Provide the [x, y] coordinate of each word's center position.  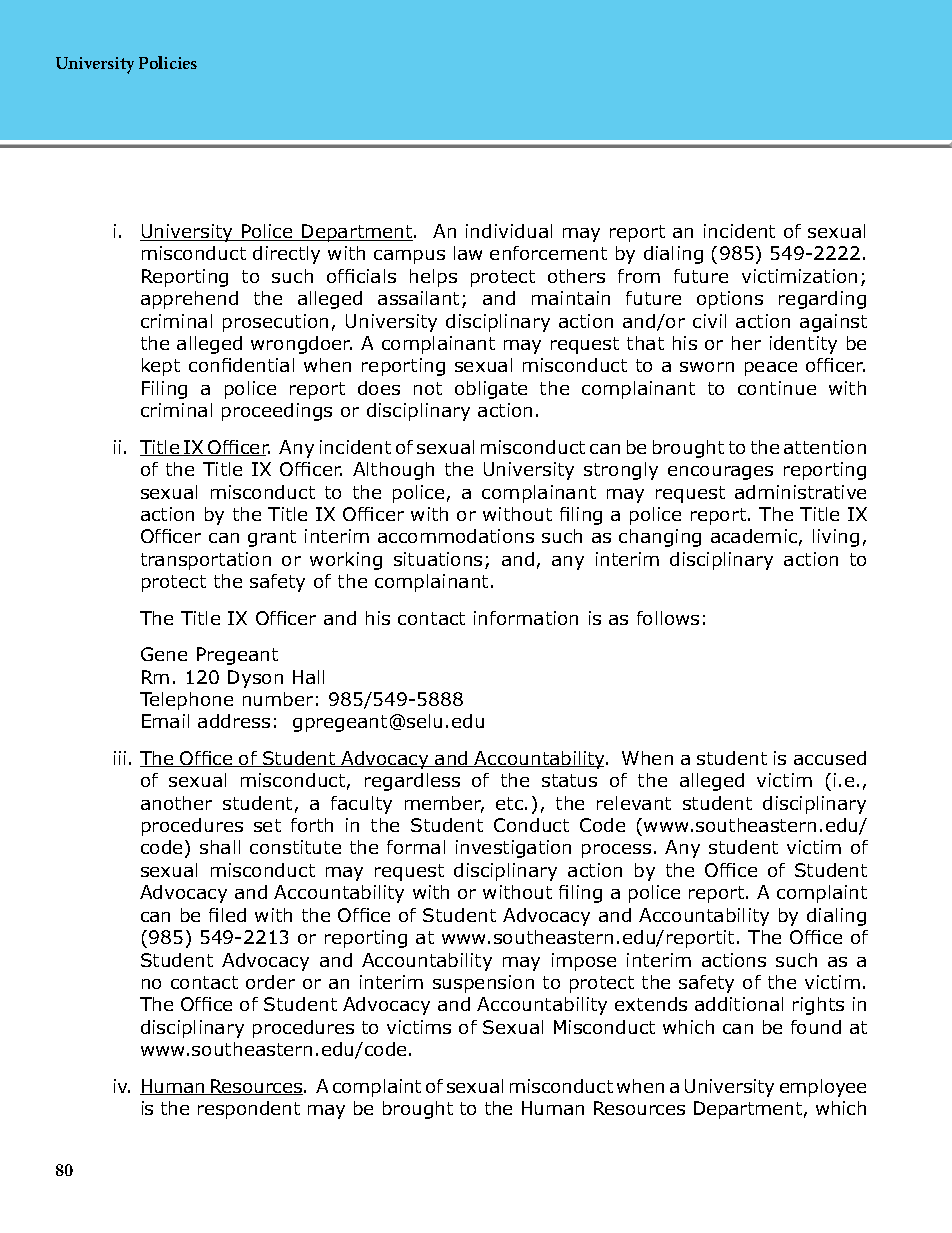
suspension [483, 984]
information [526, 618]
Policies [168, 62]
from [639, 276]
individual [509, 231]
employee [823, 1088]
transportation [206, 561]
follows [668, 618]
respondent [249, 1110]
